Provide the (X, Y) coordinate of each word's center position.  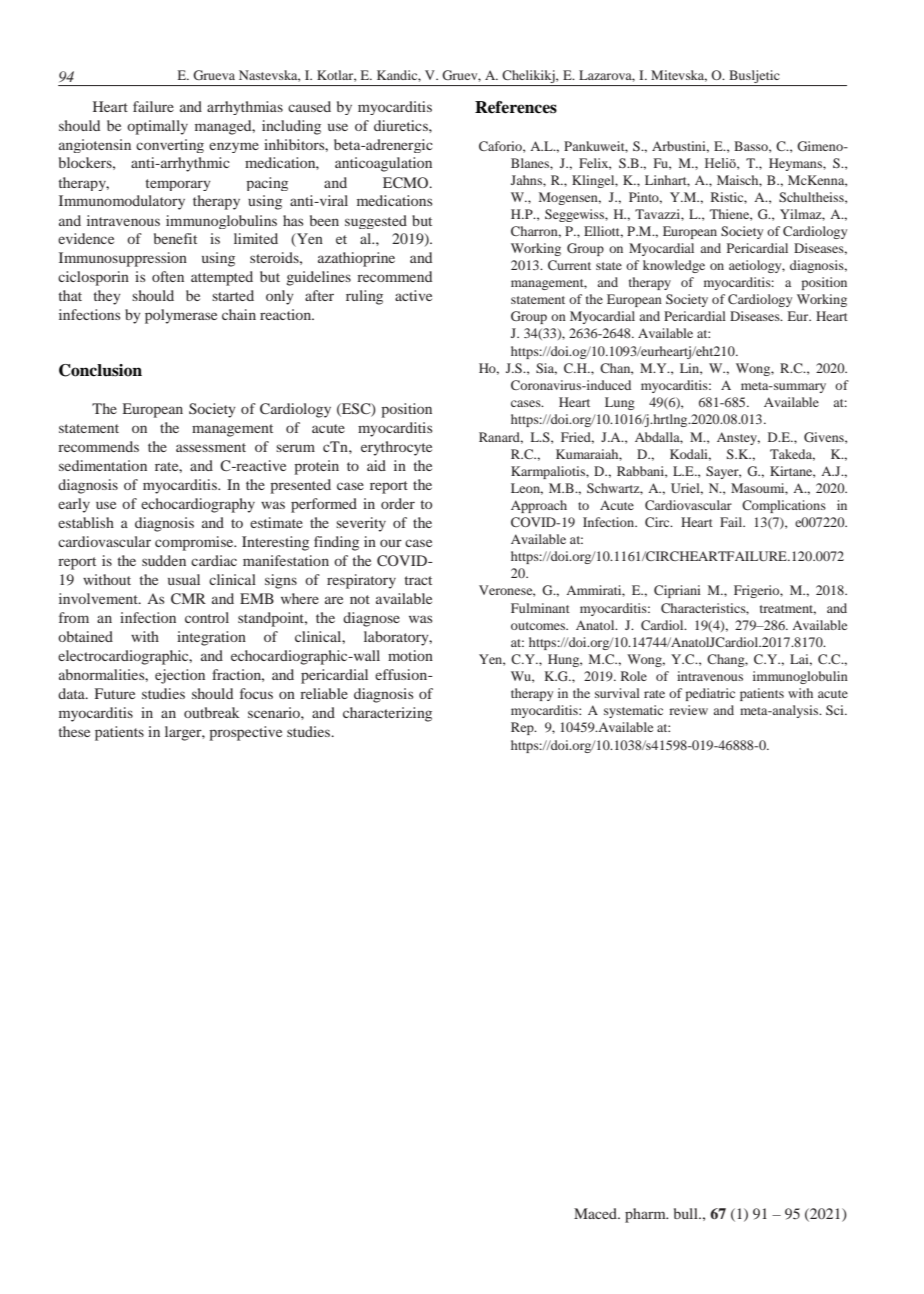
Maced (597, 1213)
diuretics (402, 125)
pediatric (710, 694)
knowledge (674, 266)
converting (170, 146)
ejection (180, 676)
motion (410, 655)
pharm (646, 1215)
